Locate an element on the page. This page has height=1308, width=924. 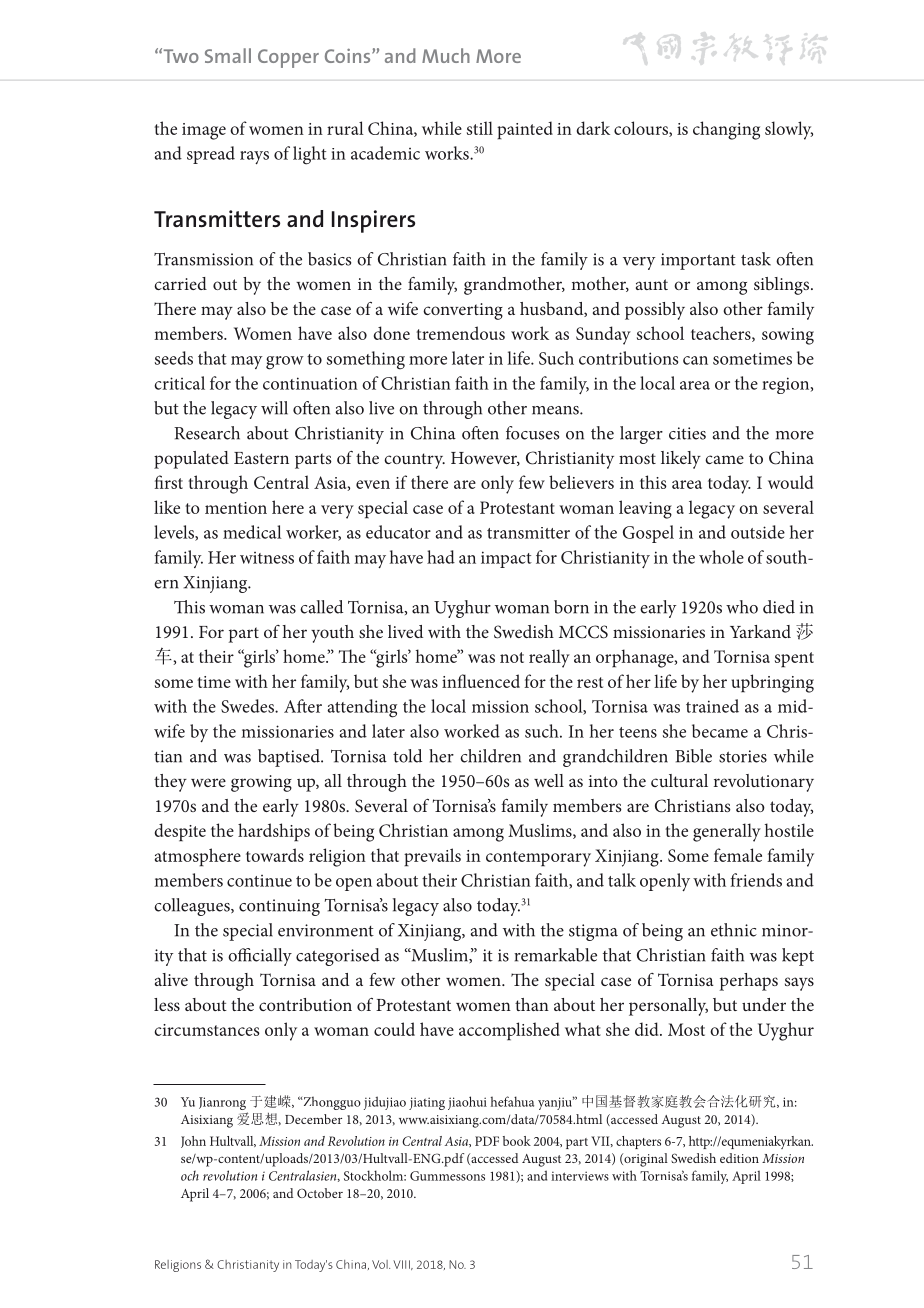
witness is located at coordinates (267, 558).
